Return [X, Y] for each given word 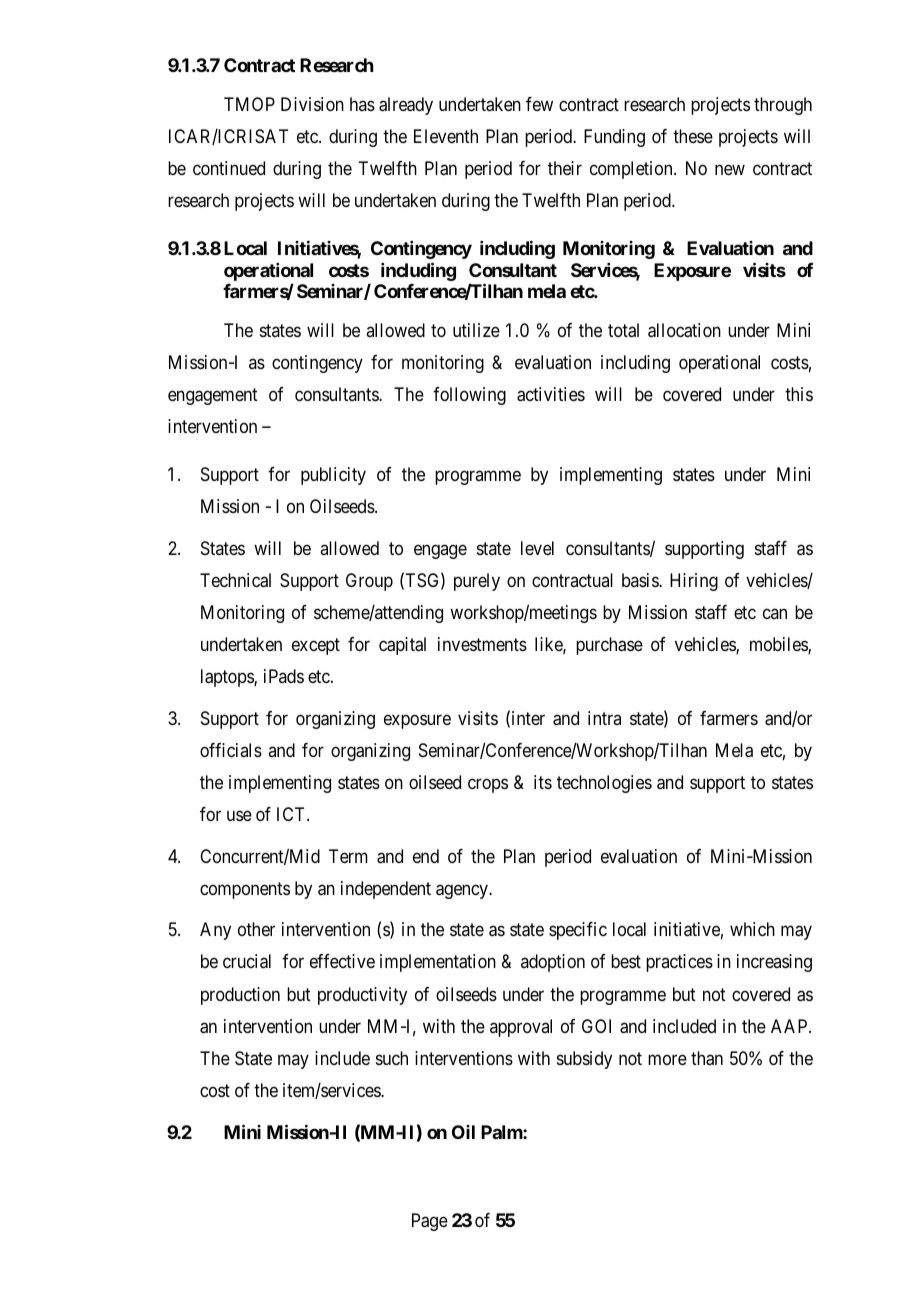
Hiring [694, 582]
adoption [553, 963]
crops [488, 786]
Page [430, 1222]
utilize [476, 330]
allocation [684, 330]
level [537, 548]
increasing [774, 963]
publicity [333, 476]
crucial [247, 961]
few [539, 104]
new [730, 170]
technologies [604, 784]
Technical [235, 580]
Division [312, 104]
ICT [292, 814]
